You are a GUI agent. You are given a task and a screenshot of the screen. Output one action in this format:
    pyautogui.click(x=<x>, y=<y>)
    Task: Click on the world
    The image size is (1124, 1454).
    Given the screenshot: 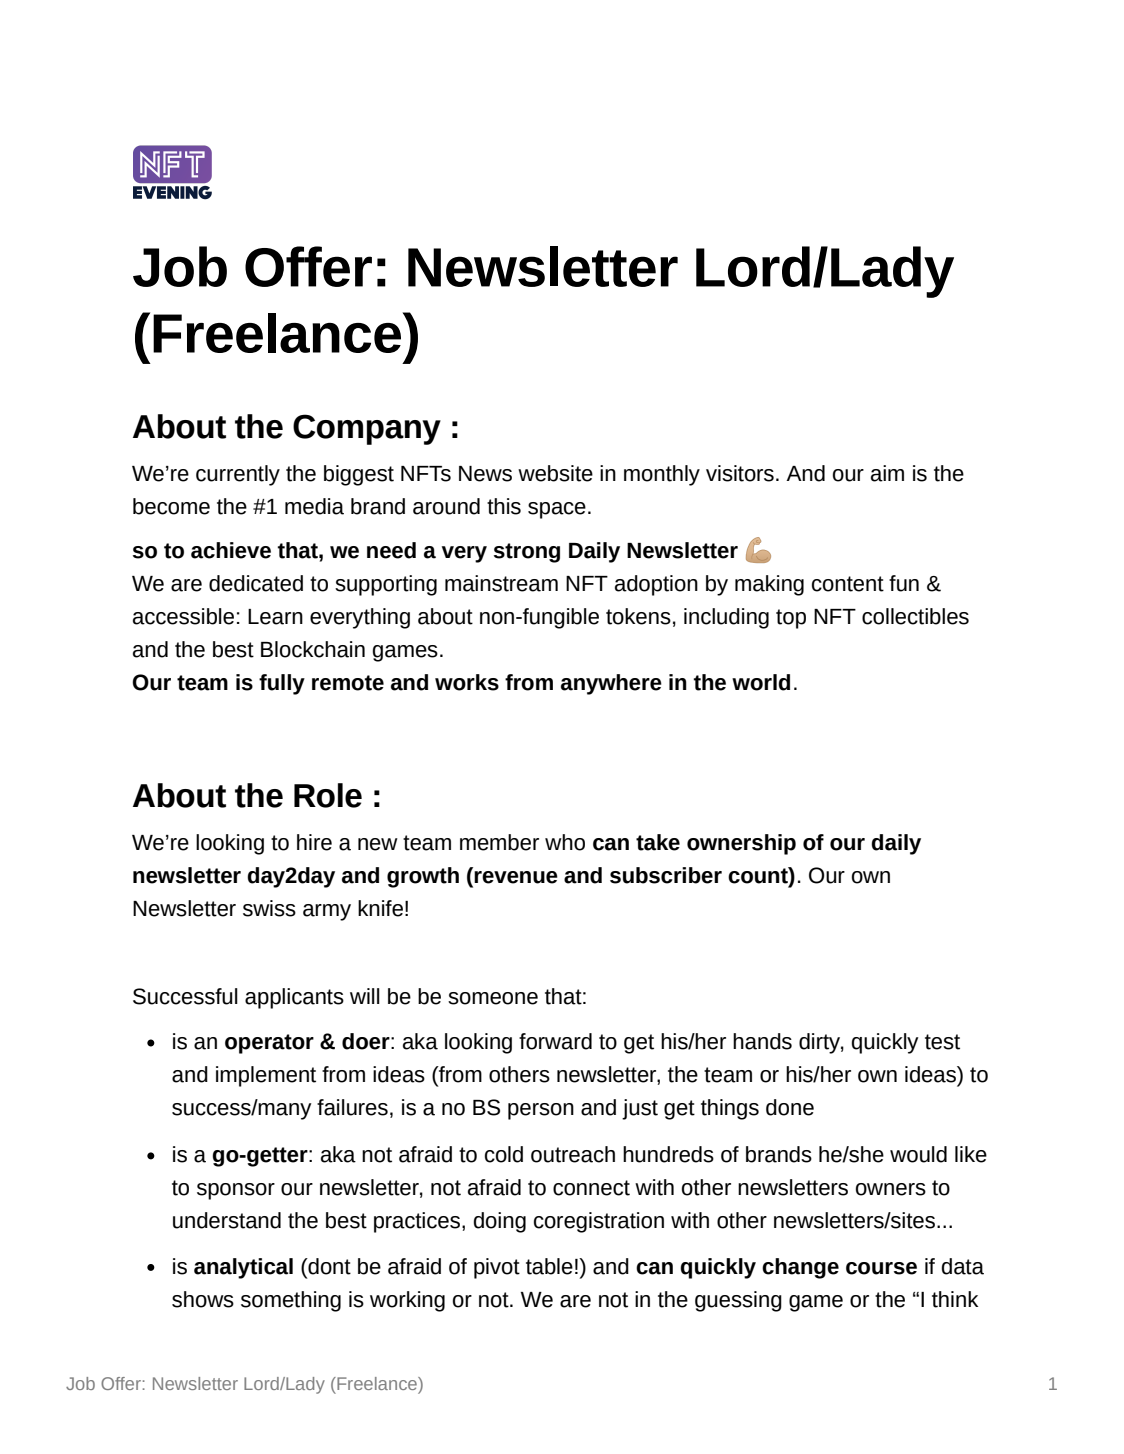 What is the action you would take?
    pyautogui.click(x=761, y=682)
